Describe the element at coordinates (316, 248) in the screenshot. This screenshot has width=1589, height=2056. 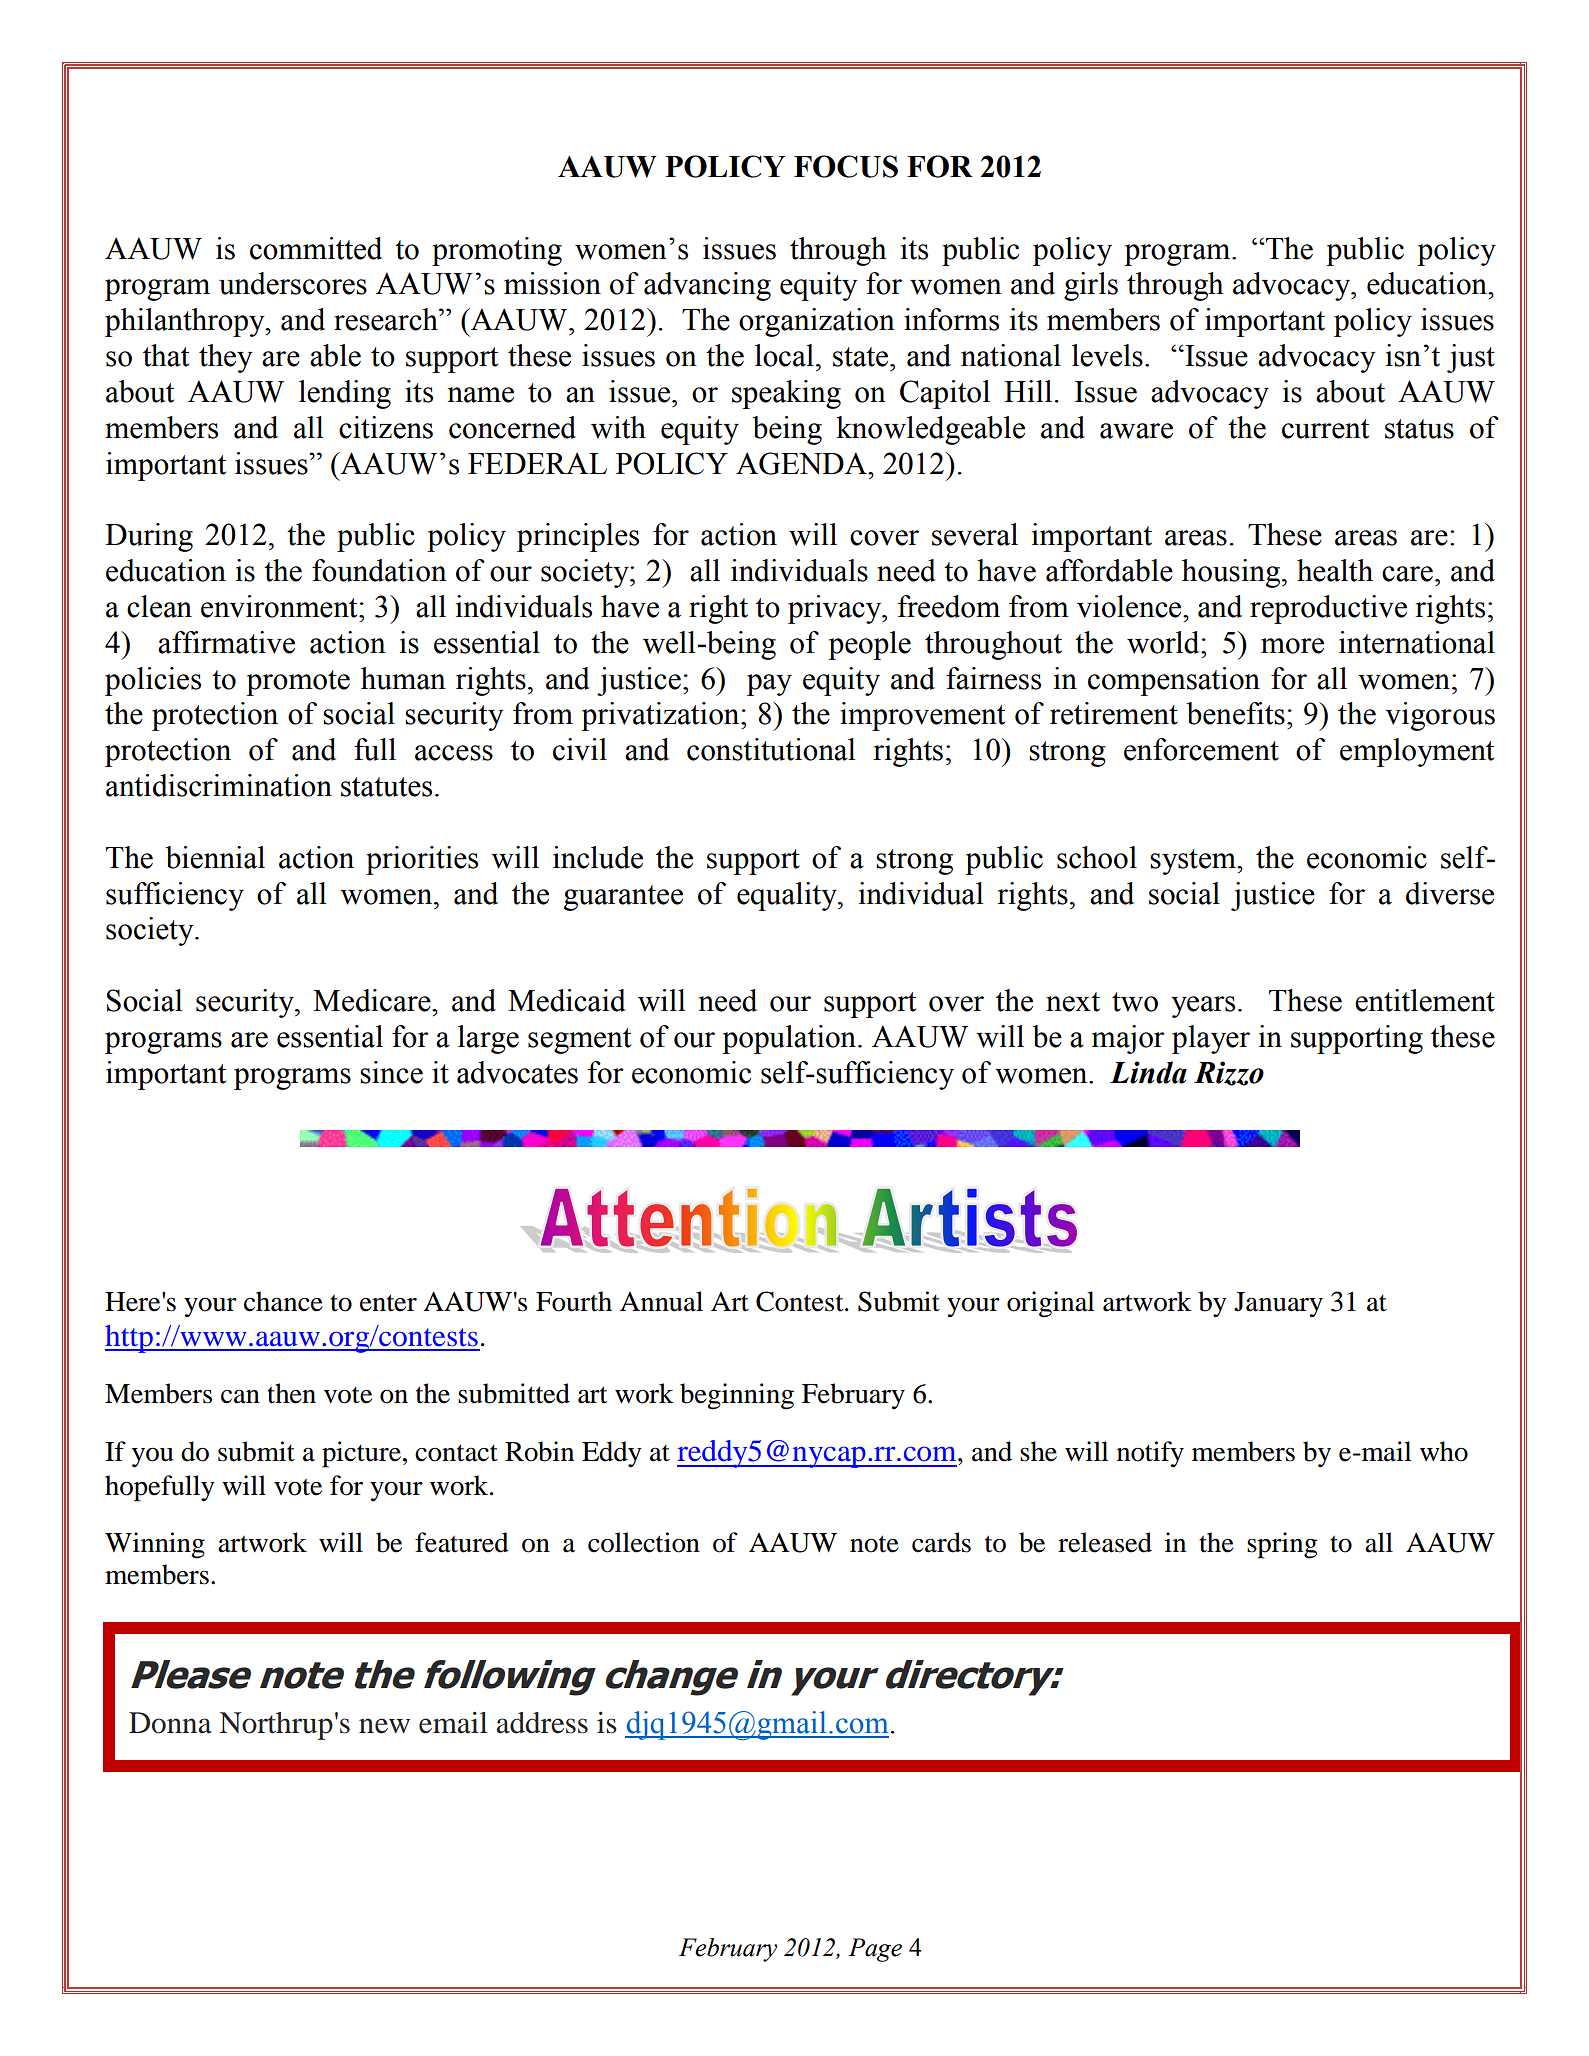
I see `committed` at that location.
